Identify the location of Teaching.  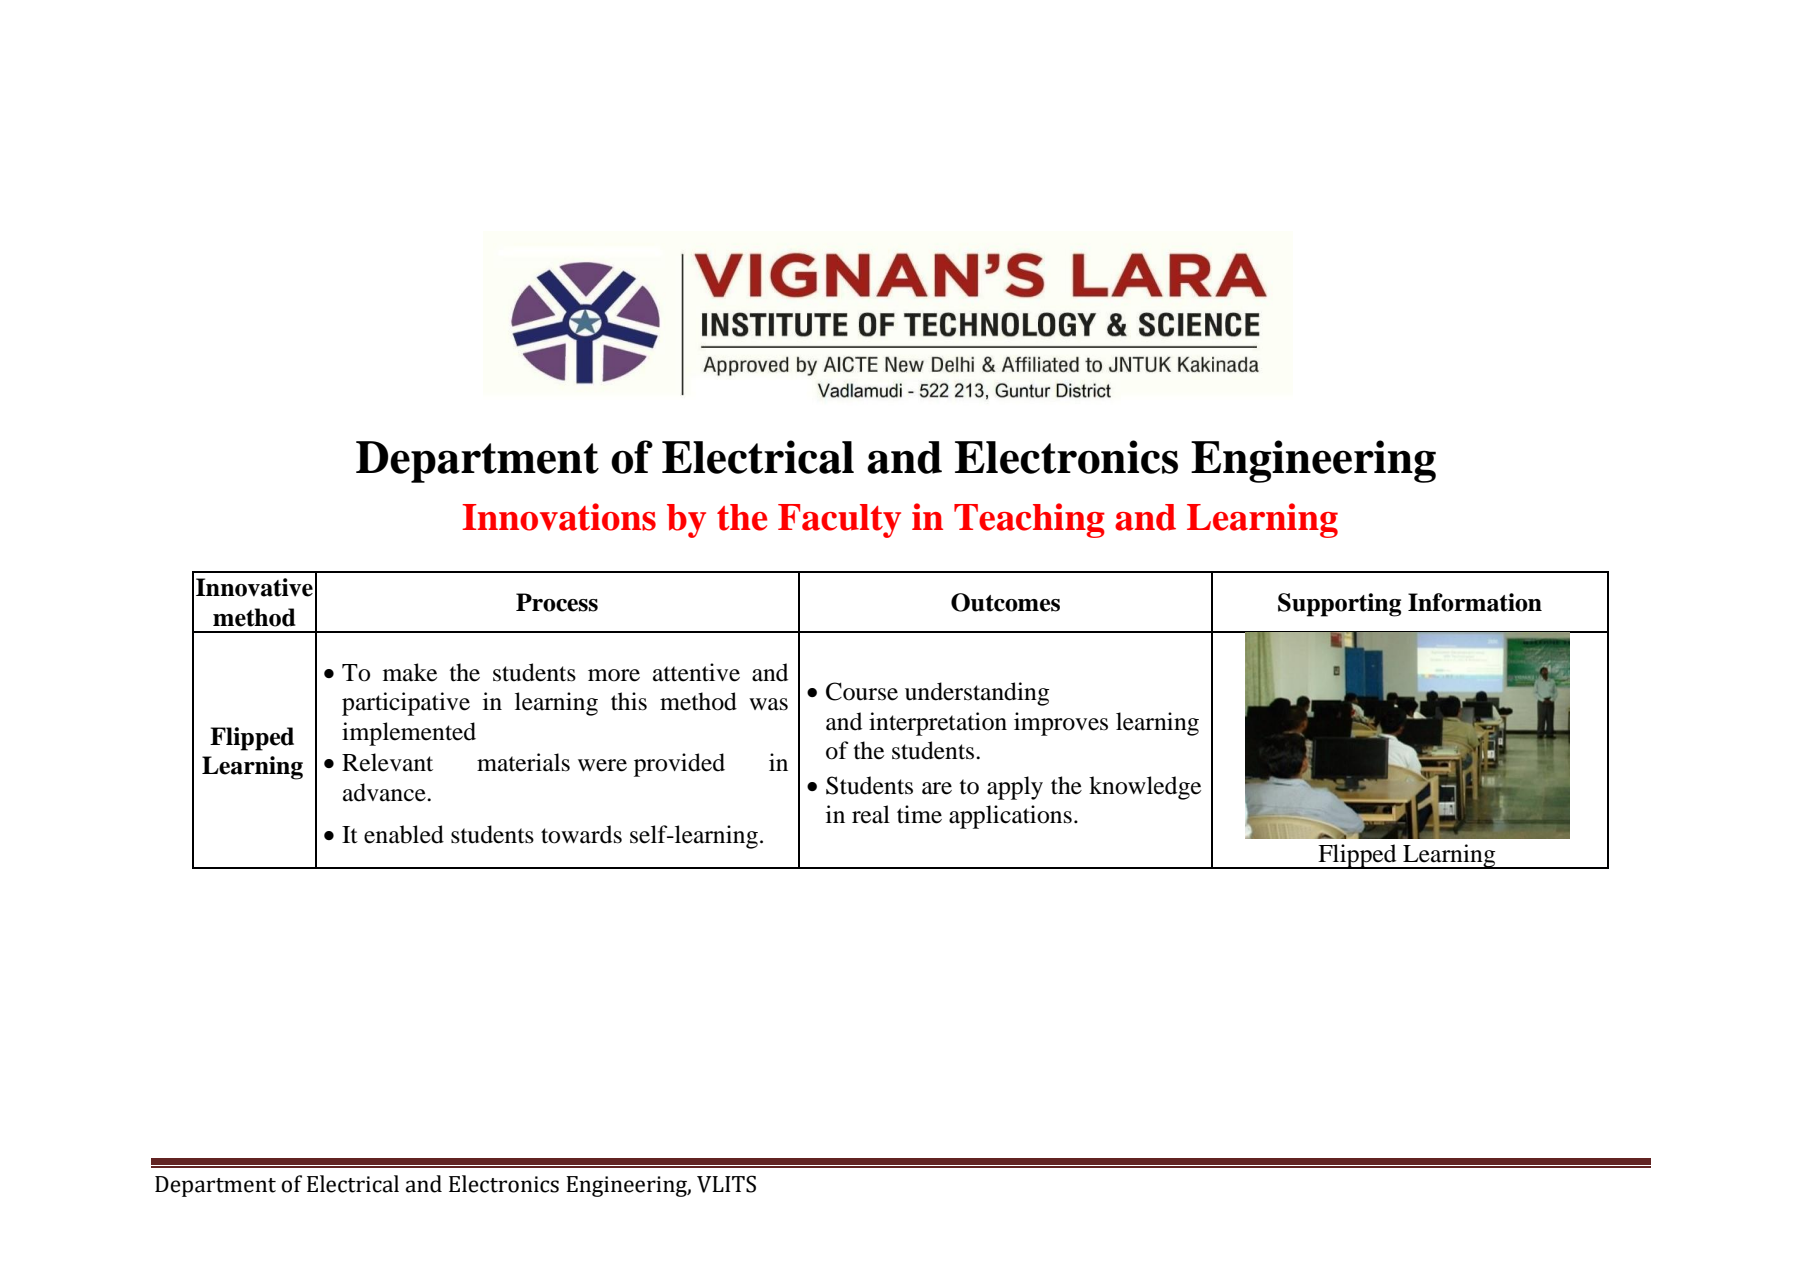
(1029, 520).
